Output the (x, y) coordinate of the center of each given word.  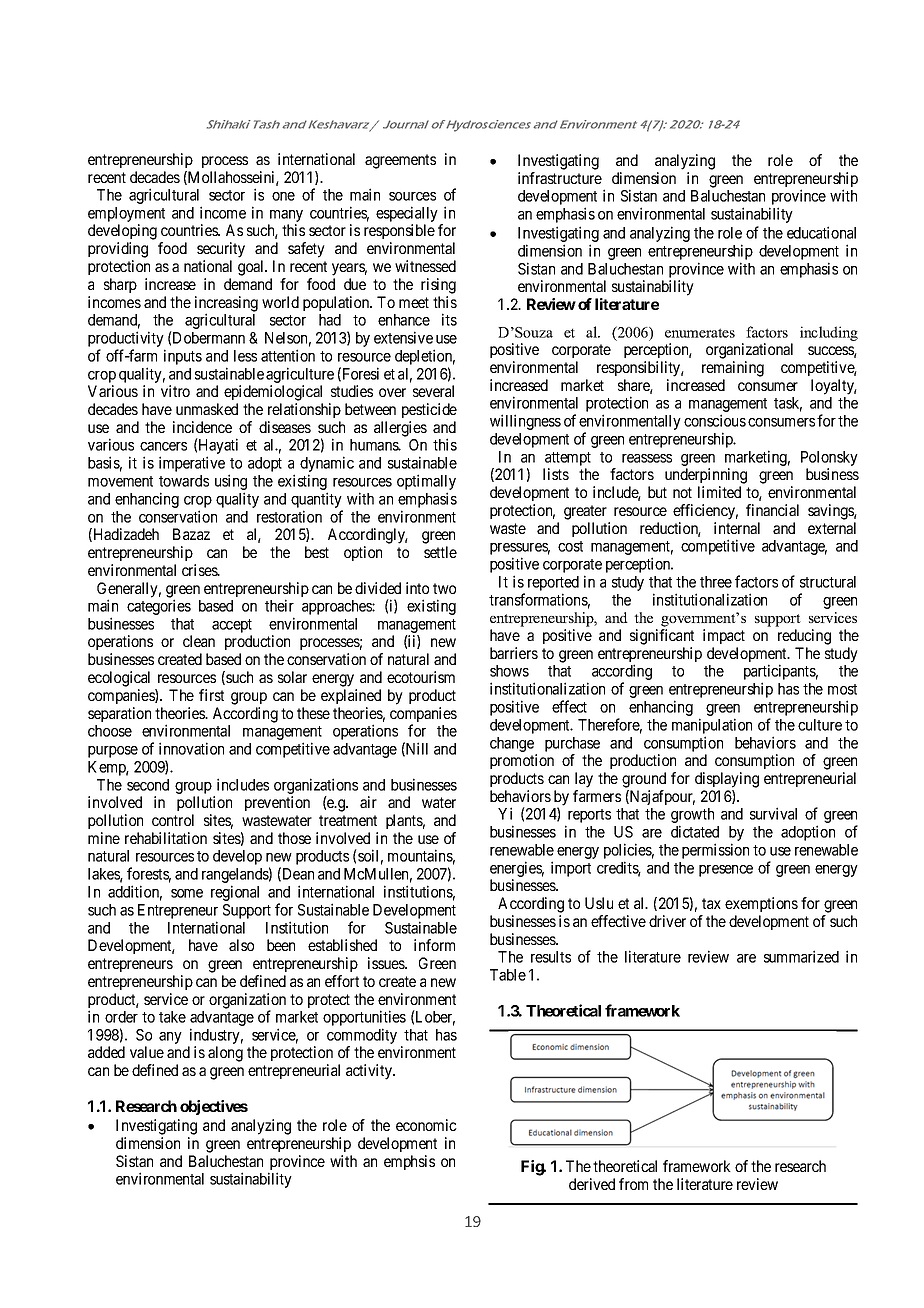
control (173, 820)
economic (426, 1125)
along (225, 1054)
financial (772, 510)
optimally (426, 483)
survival (773, 813)
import (571, 869)
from (633, 1184)
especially (407, 214)
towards (184, 481)
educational (821, 232)
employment (126, 214)
